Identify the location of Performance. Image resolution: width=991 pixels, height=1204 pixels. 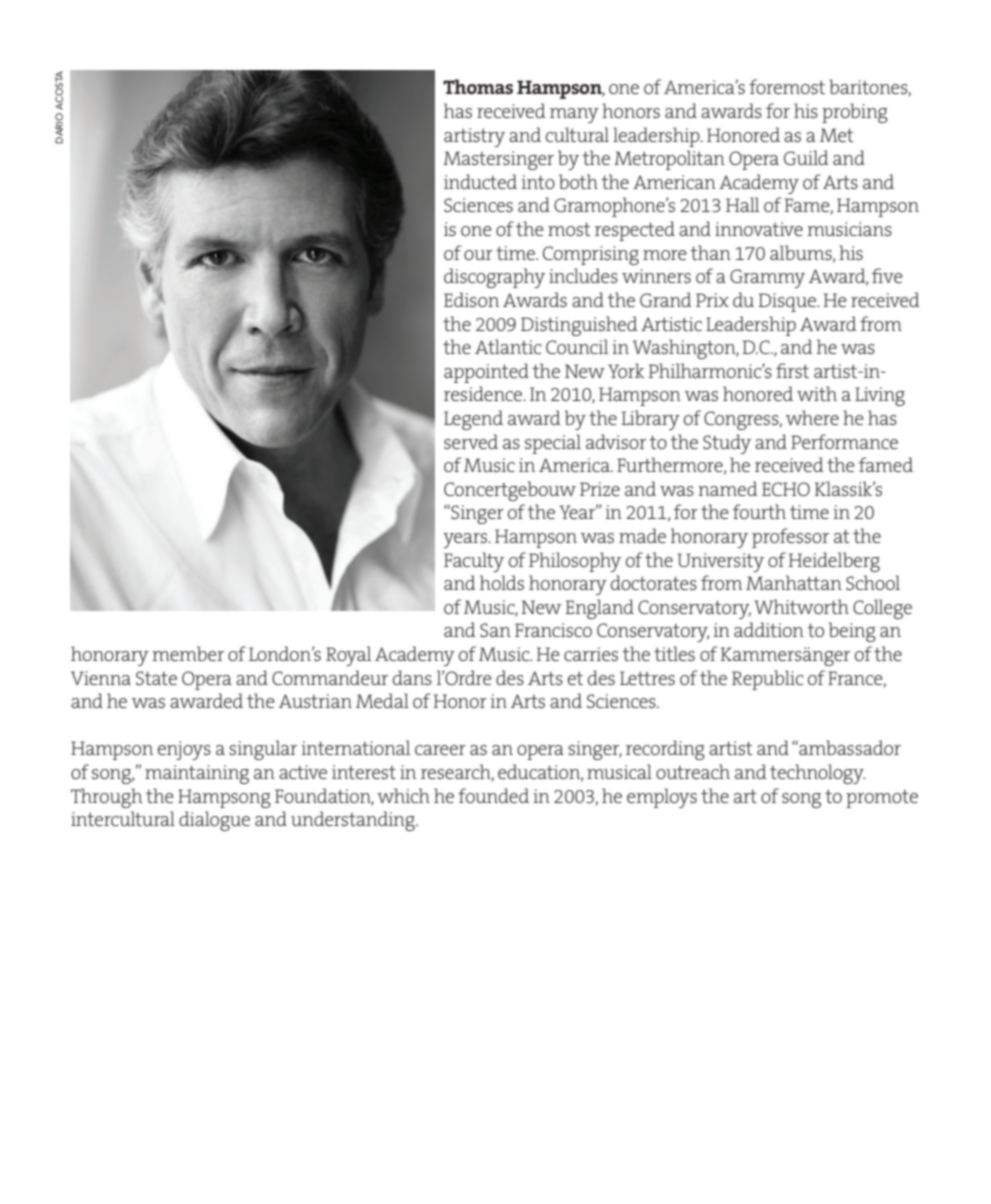
(844, 441).
